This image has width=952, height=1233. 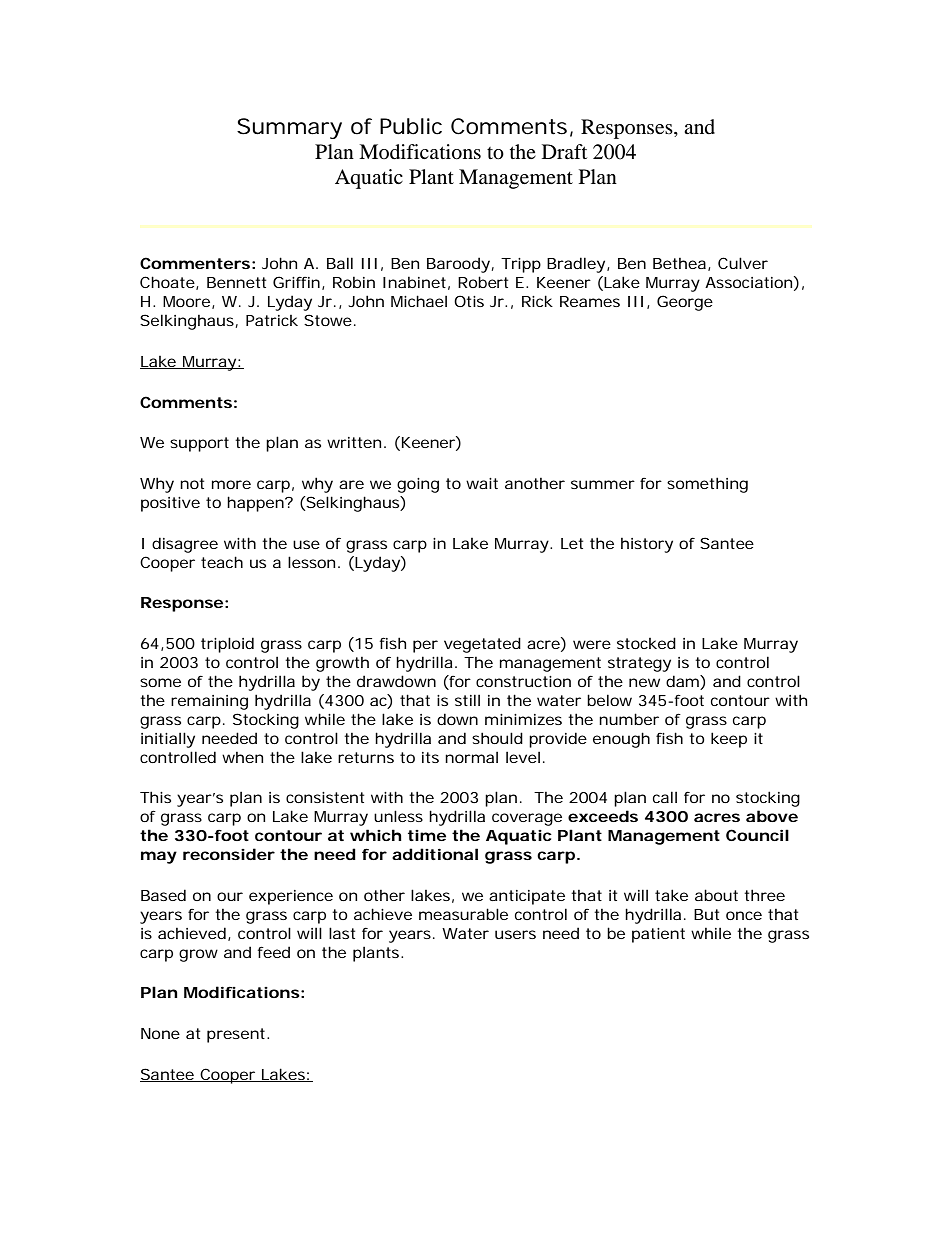 What do you see at coordinates (411, 126) in the image?
I see `Public` at bounding box center [411, 126].
